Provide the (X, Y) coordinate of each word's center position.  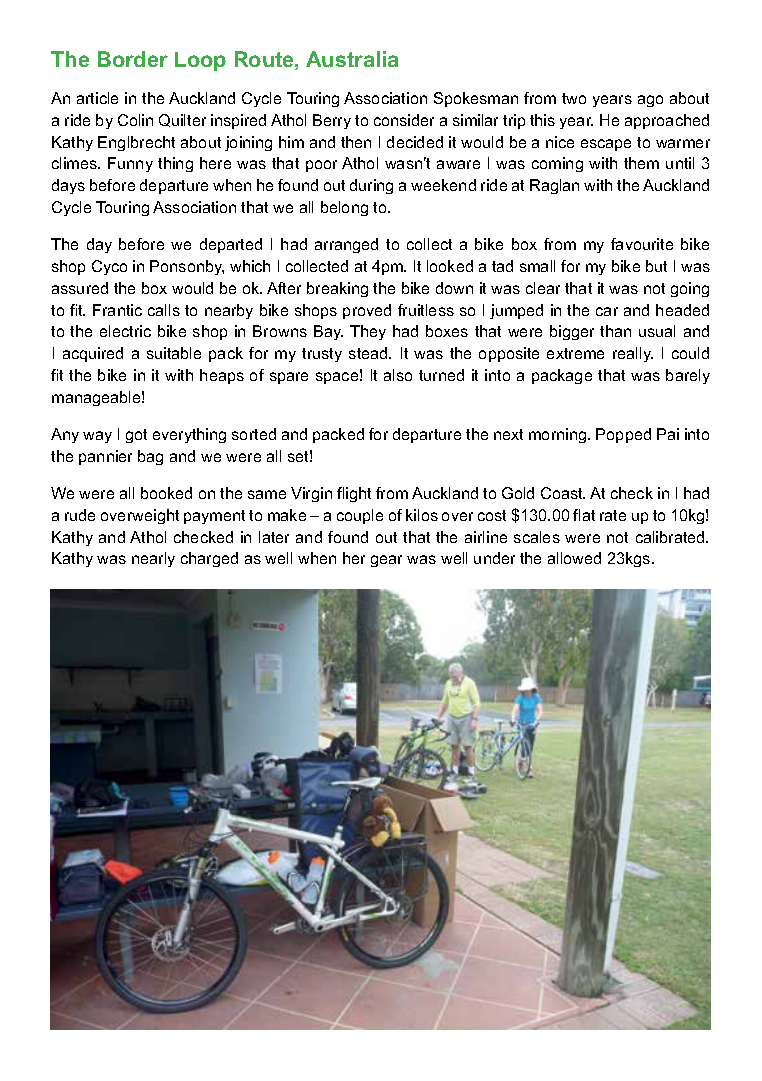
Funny (130, 164)
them (641, 163)
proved (367, 311)
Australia (352, 59)
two (574, 98)
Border (133, 59)
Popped (623, 435)
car (607, 311)
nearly (153, 559)
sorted (254, 434)
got (136, 436)
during (371, 186)
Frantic (117, 310)
